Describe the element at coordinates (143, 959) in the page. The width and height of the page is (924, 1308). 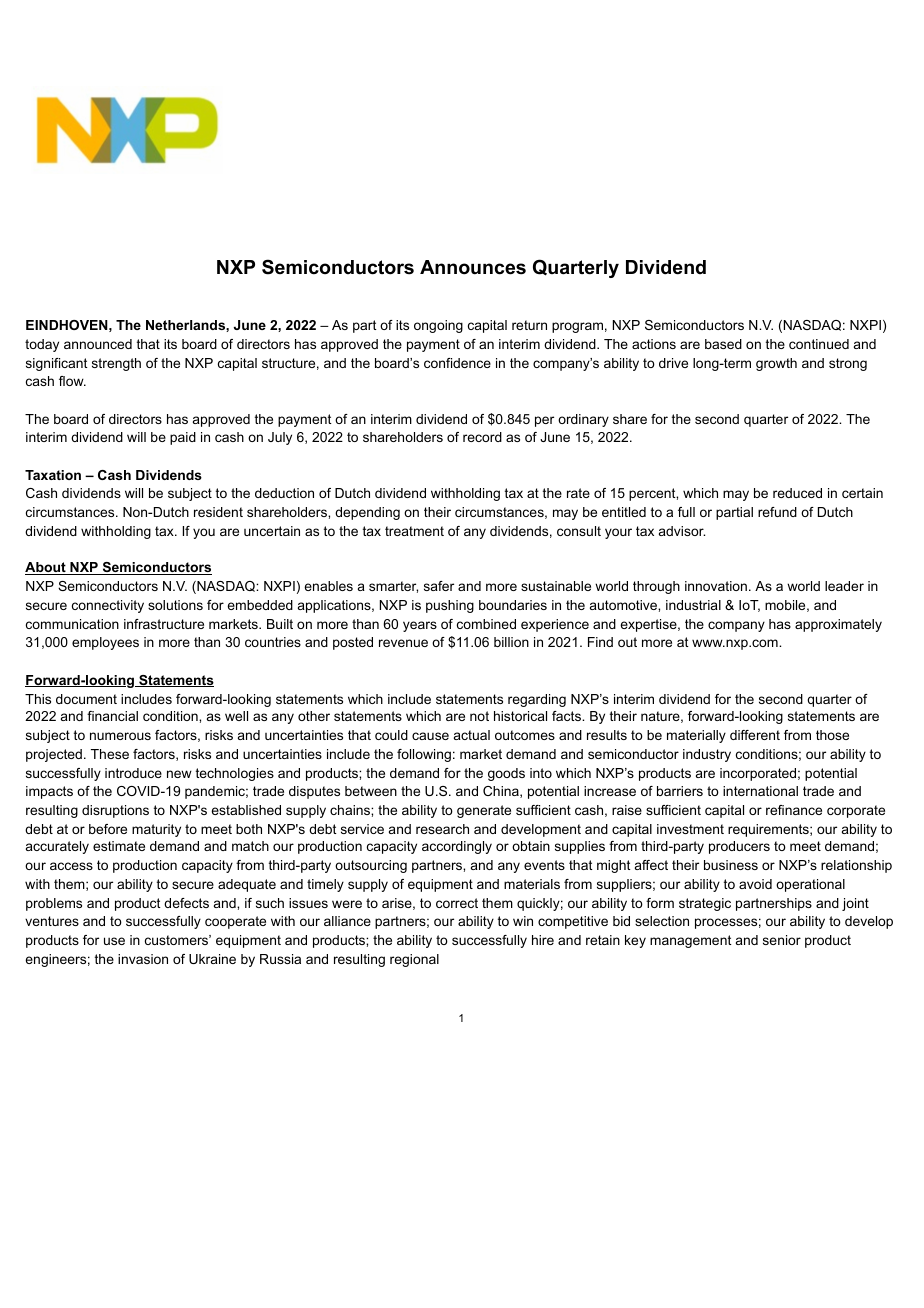
I see `invasion` at that location.
